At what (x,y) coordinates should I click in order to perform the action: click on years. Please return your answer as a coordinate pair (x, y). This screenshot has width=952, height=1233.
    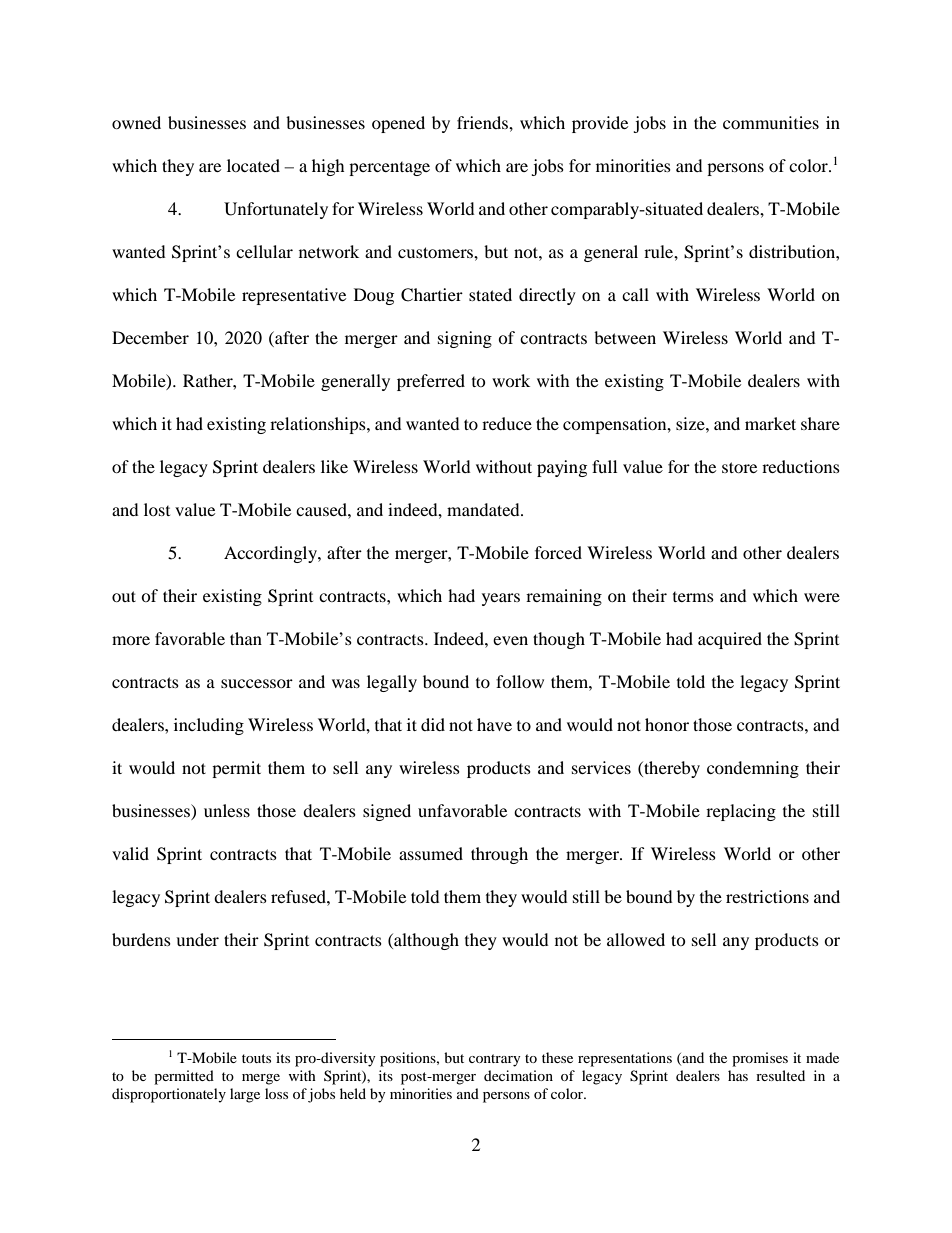
    Looking at the image, I should click on (501, 599).
